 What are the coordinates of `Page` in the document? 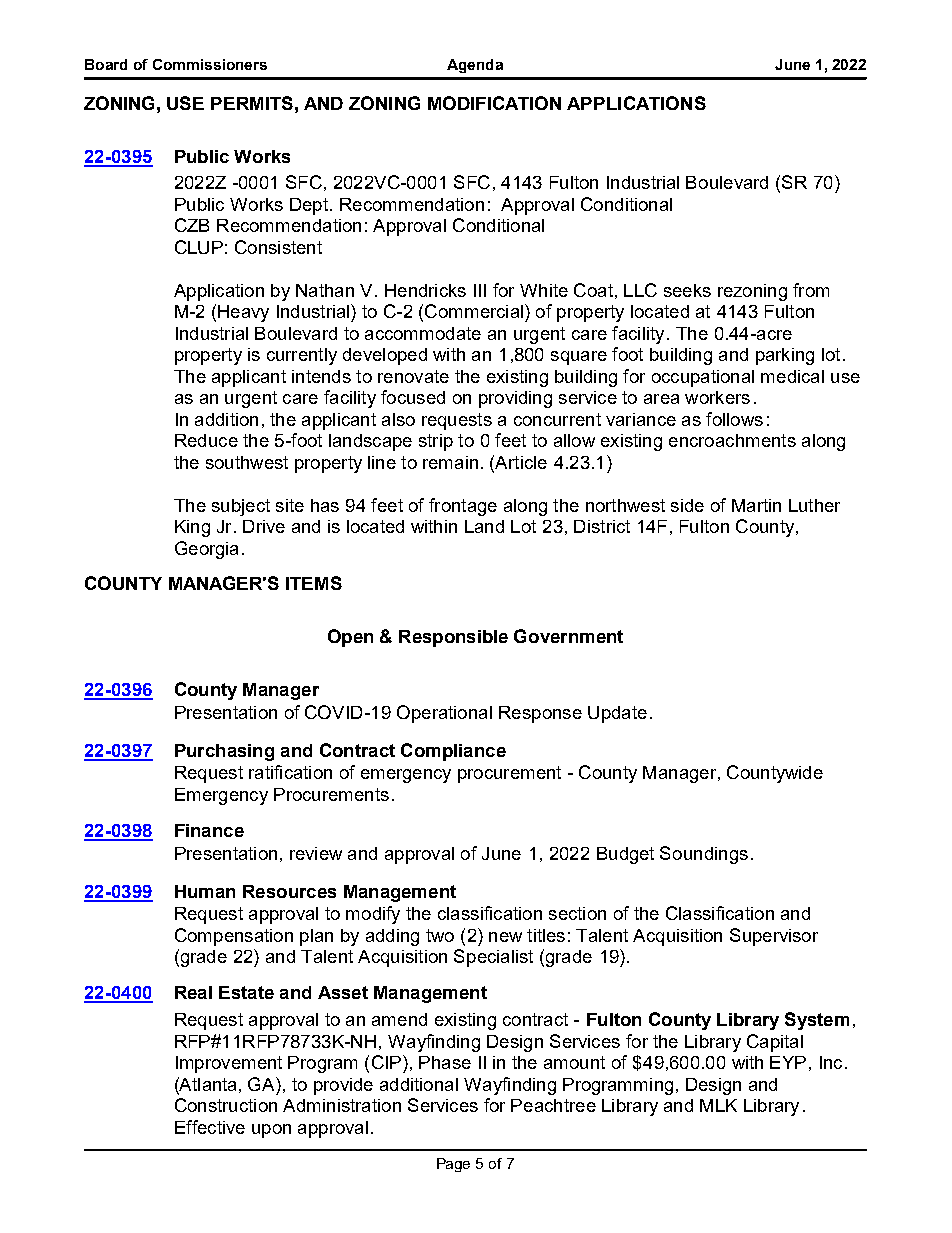 It's located at (453, 1165).
